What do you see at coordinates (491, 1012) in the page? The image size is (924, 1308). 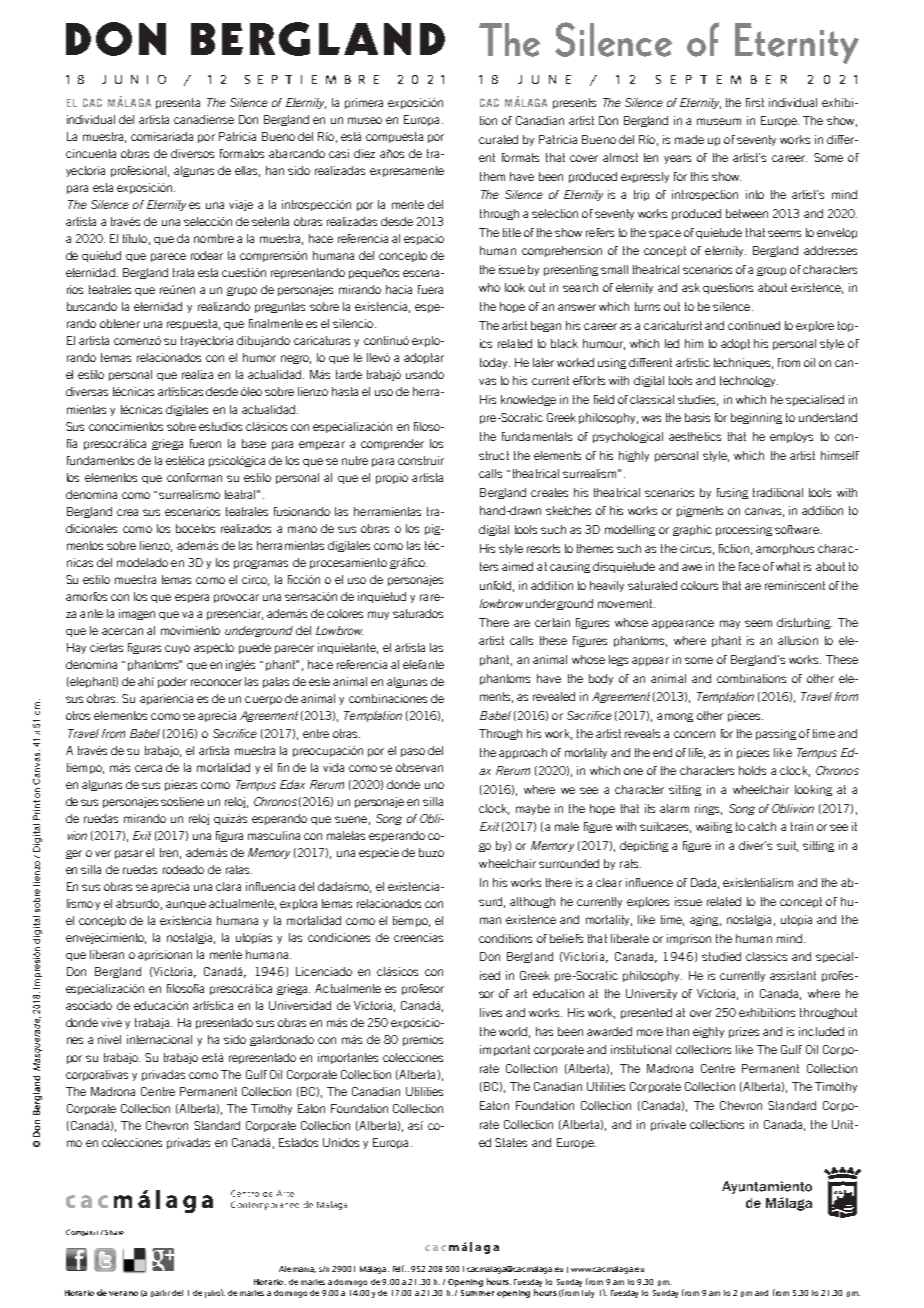 I see `lives` at bounding box center [491, 1012].
